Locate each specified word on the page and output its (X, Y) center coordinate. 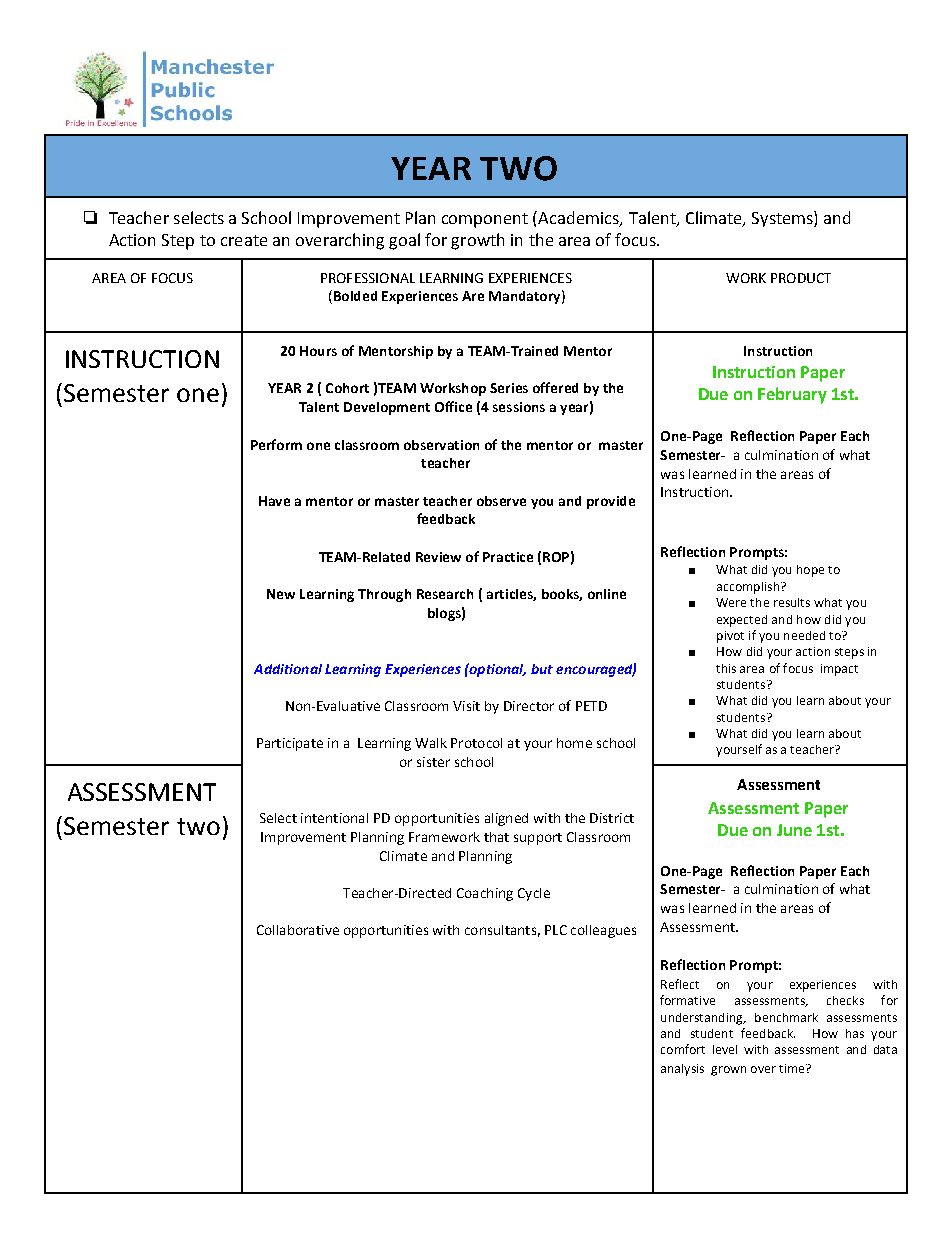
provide (611, 502)
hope (810, 571)
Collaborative (298, 930)
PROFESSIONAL (368, 278)
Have (274, 501)
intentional (334, 818)
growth (477, 241)
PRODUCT (801, 278)
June (794, 830)
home (574, 743)
